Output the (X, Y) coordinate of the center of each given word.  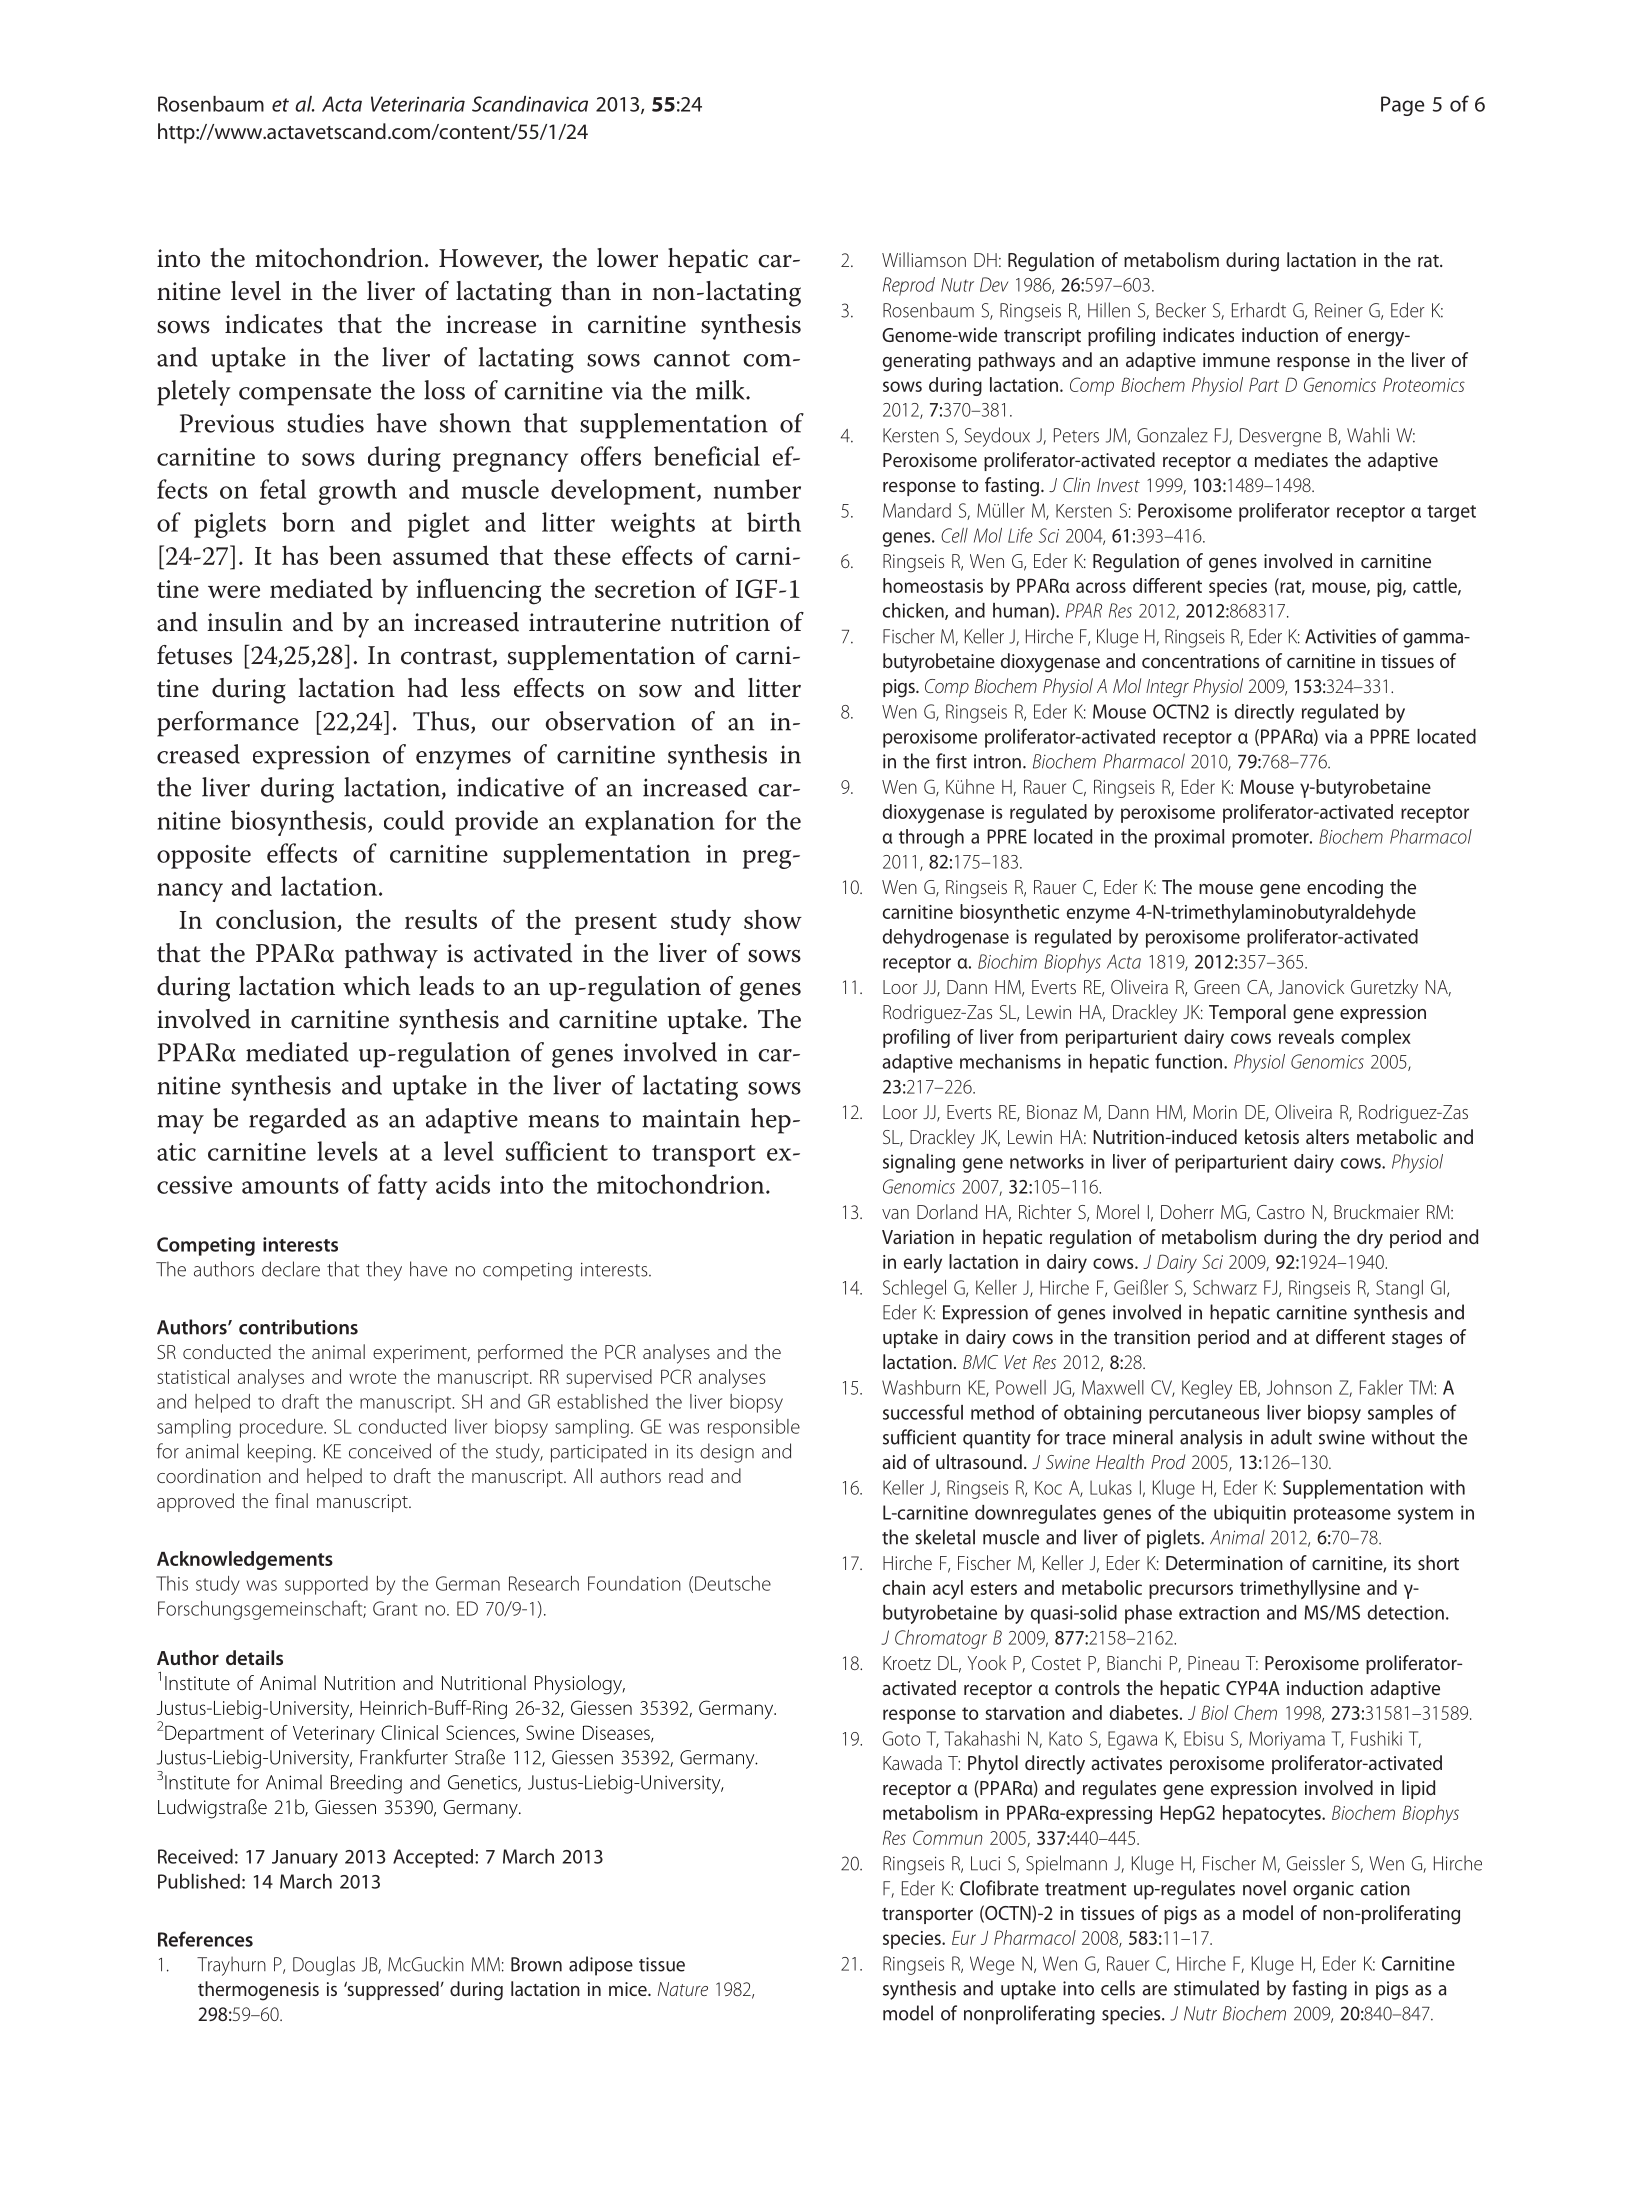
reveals (1306, 1036)
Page (1403, 106)
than (586, 291)
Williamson (924, 259)
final (291, 1500)
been (355, 555)
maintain (691, 1118)
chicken (914, 611)
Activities (1340, 636)
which (377, 986)
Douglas (324, 1966)
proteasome (1342, 1515)
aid (894, 1461)
